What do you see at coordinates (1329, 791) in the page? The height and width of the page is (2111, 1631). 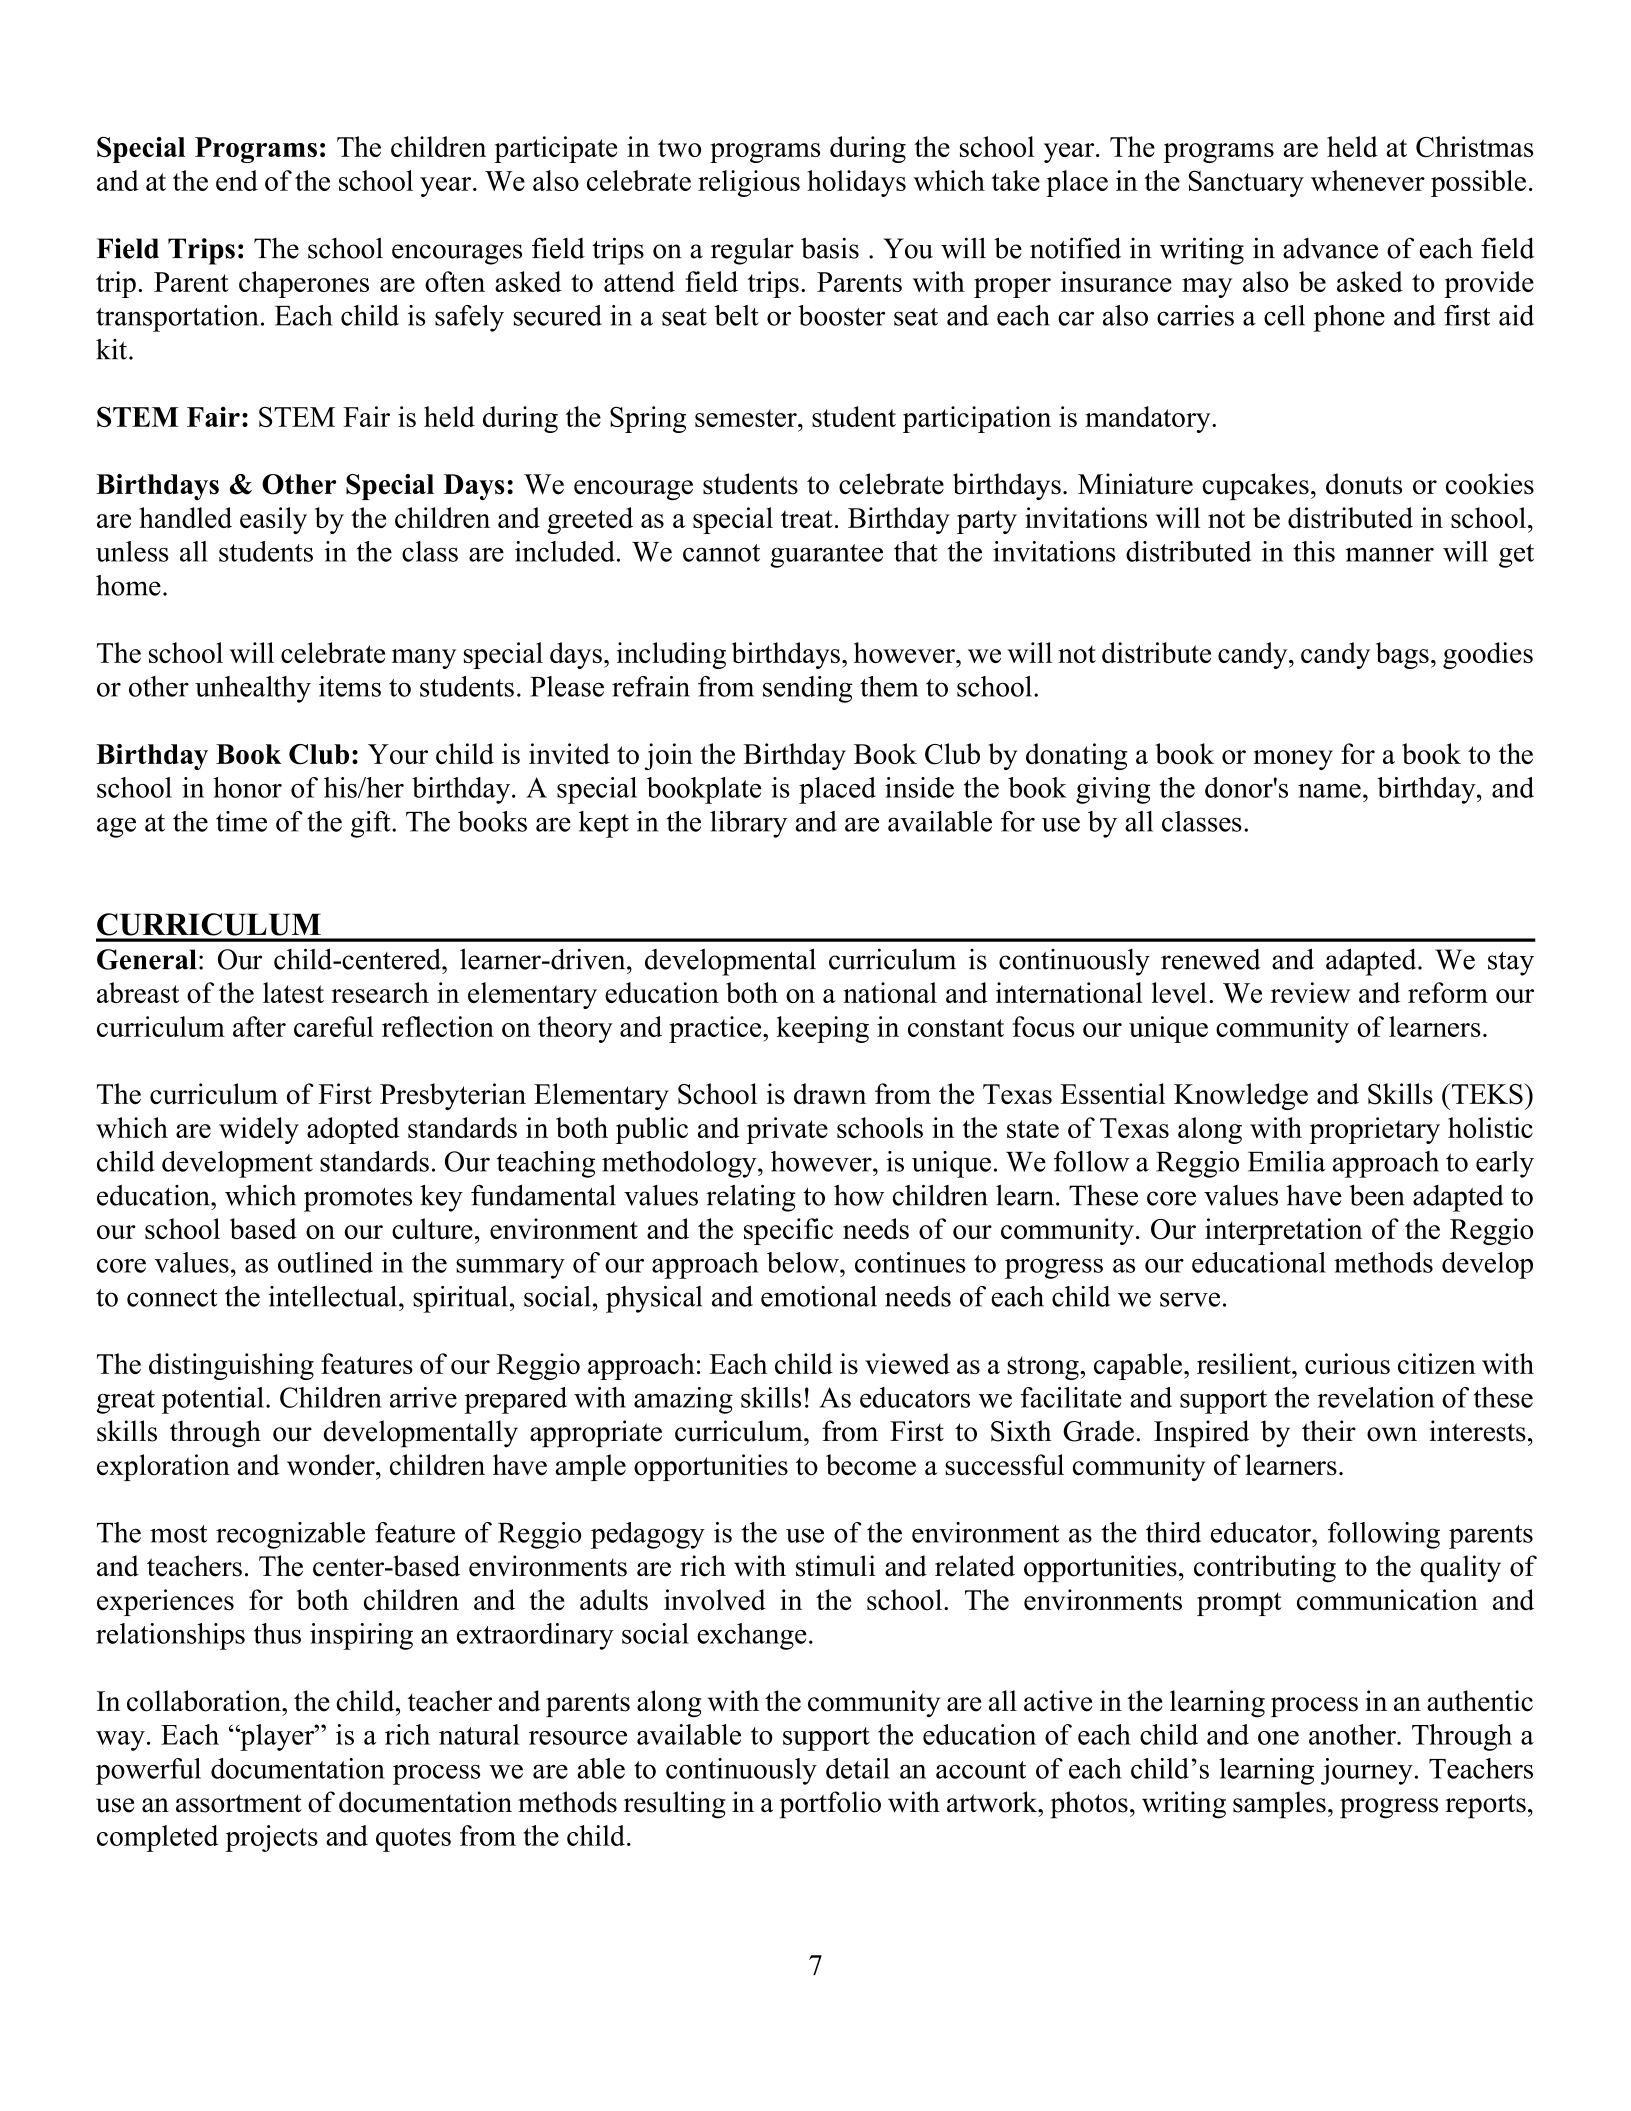 I see `name` at bounding box center [1329, 791].
